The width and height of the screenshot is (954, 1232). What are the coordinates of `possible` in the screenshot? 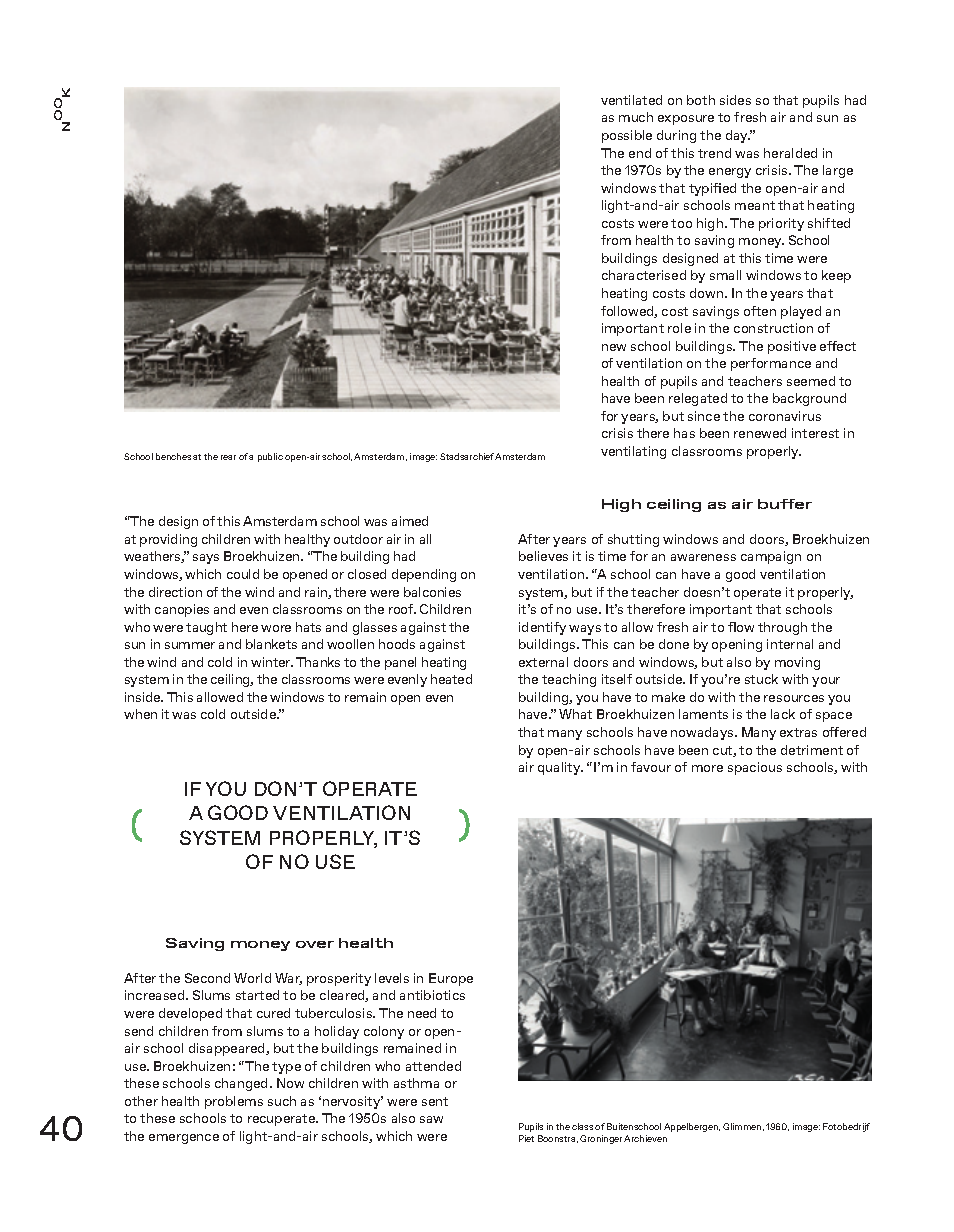 It's located at (627, 136).
